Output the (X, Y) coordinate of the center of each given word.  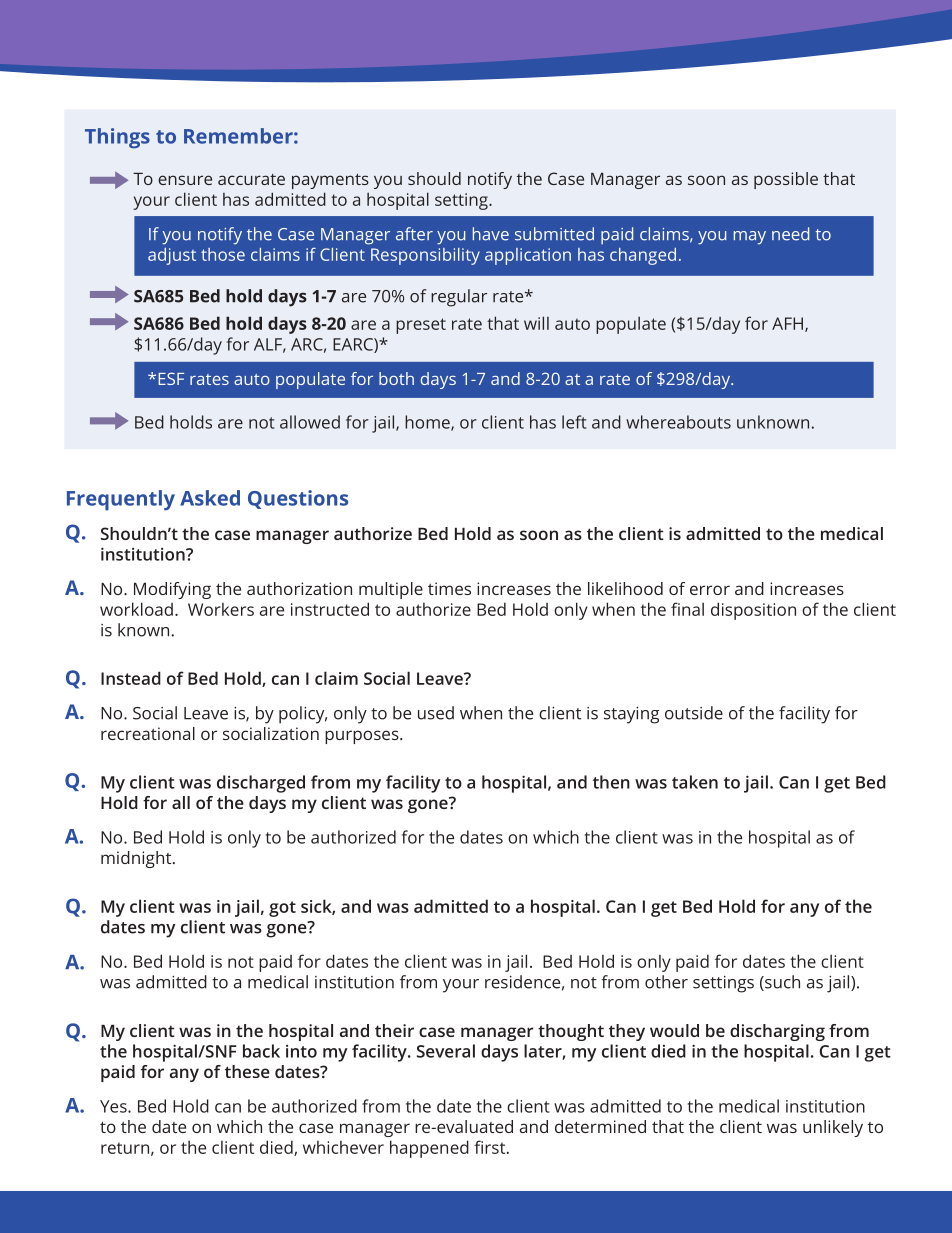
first (491, 1147)
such (781, 983)
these (247, 1071)
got (282, 909)
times (449, 588)
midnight (137, 859)
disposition (753, 611)
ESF (171, 378)
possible (786, 180)
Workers (221, 609)
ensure (185, 180)
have (491, 234)
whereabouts (678, 422)
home (428, 423)
